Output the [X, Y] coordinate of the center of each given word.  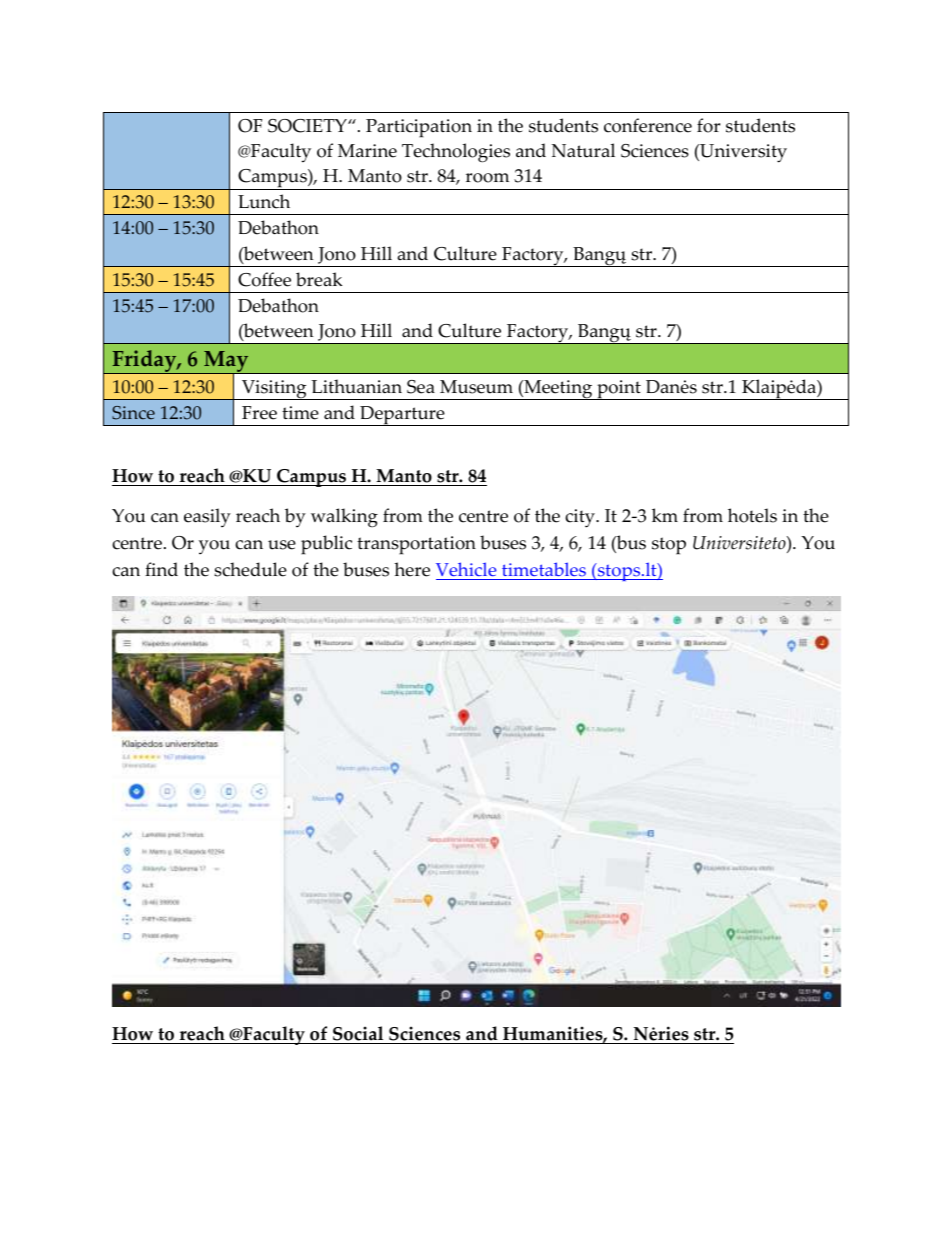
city [581, 518]
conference [648, 125]
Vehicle [467, 571]
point [619, 390]
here [412, 569]
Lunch [264, 201]
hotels [752, 515]
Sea [421, 387]
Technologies [456, 153]
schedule [250, 569]
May [226, 363]
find [161, 569]
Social [358, 1035]
